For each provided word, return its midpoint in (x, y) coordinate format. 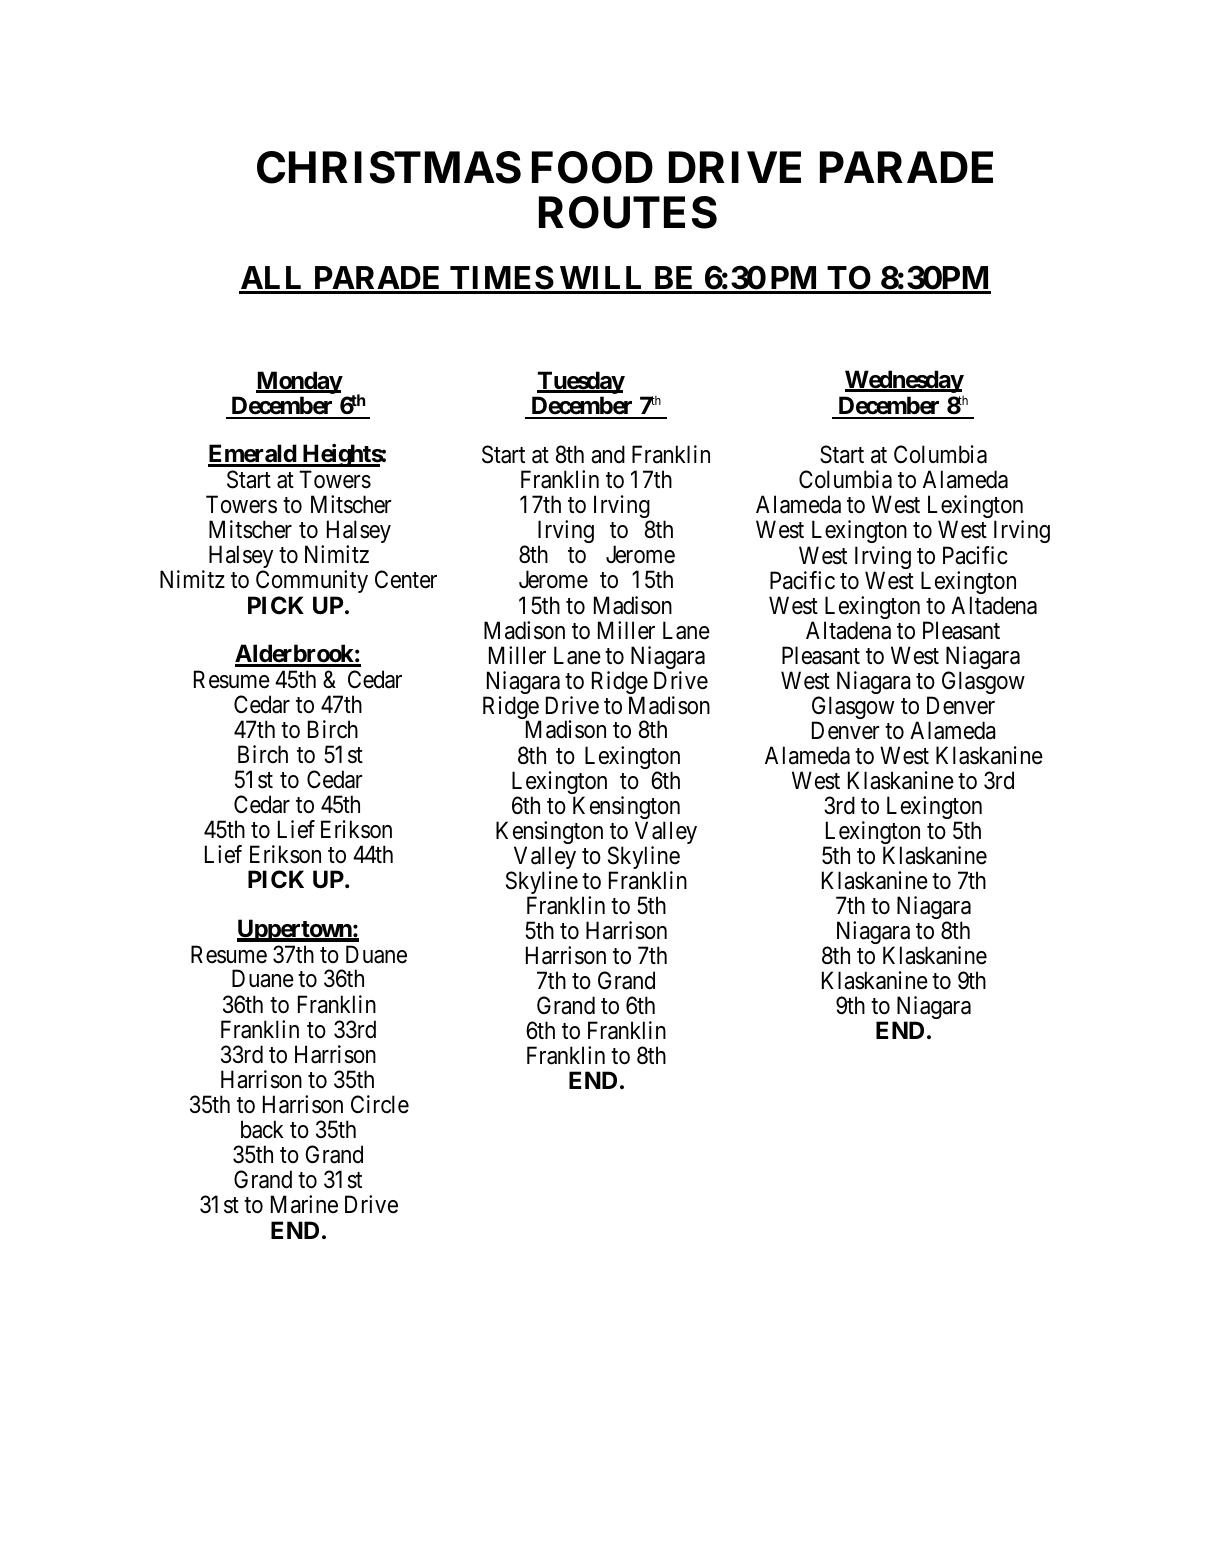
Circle (380, 1104)
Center (406, 579)
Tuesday (580, 384)
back (262, 1129)
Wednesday (904, 383)
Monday (299, 382)
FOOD (592, 167)
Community (312, 581)
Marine (304, 1204)
